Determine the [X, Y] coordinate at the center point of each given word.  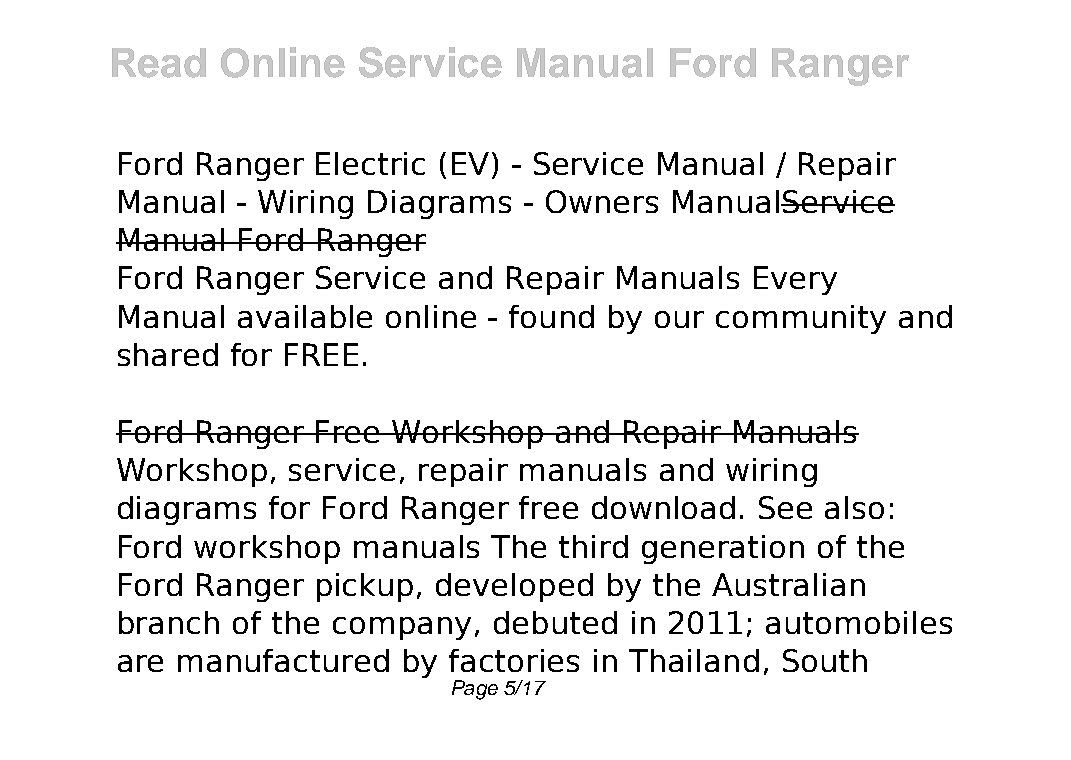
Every [795, 280]
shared [168, 354]
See [785, 507]
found [551, 316]
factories [514, 660]
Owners [602, 201]
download [663, 507]
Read [159, 63]
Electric [370, 163]
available [305, 316]
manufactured [283, 660]
